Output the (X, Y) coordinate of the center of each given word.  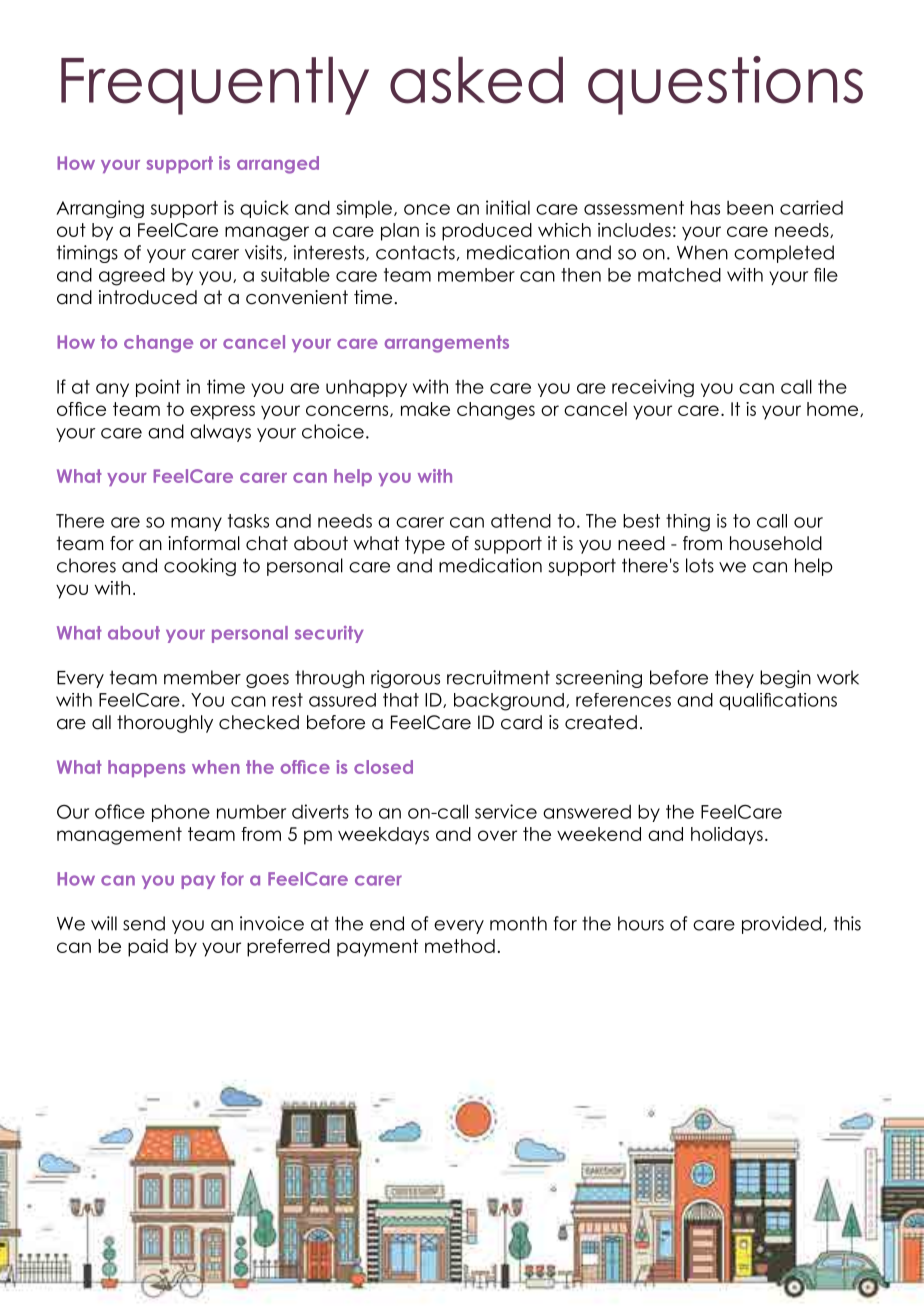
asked (476, 80)
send (144, 923)
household (776, 543)
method (460, 946)
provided (781, 925)
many (196, 524)
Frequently (215, 86)
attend (521, 521)
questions (725, 85)
